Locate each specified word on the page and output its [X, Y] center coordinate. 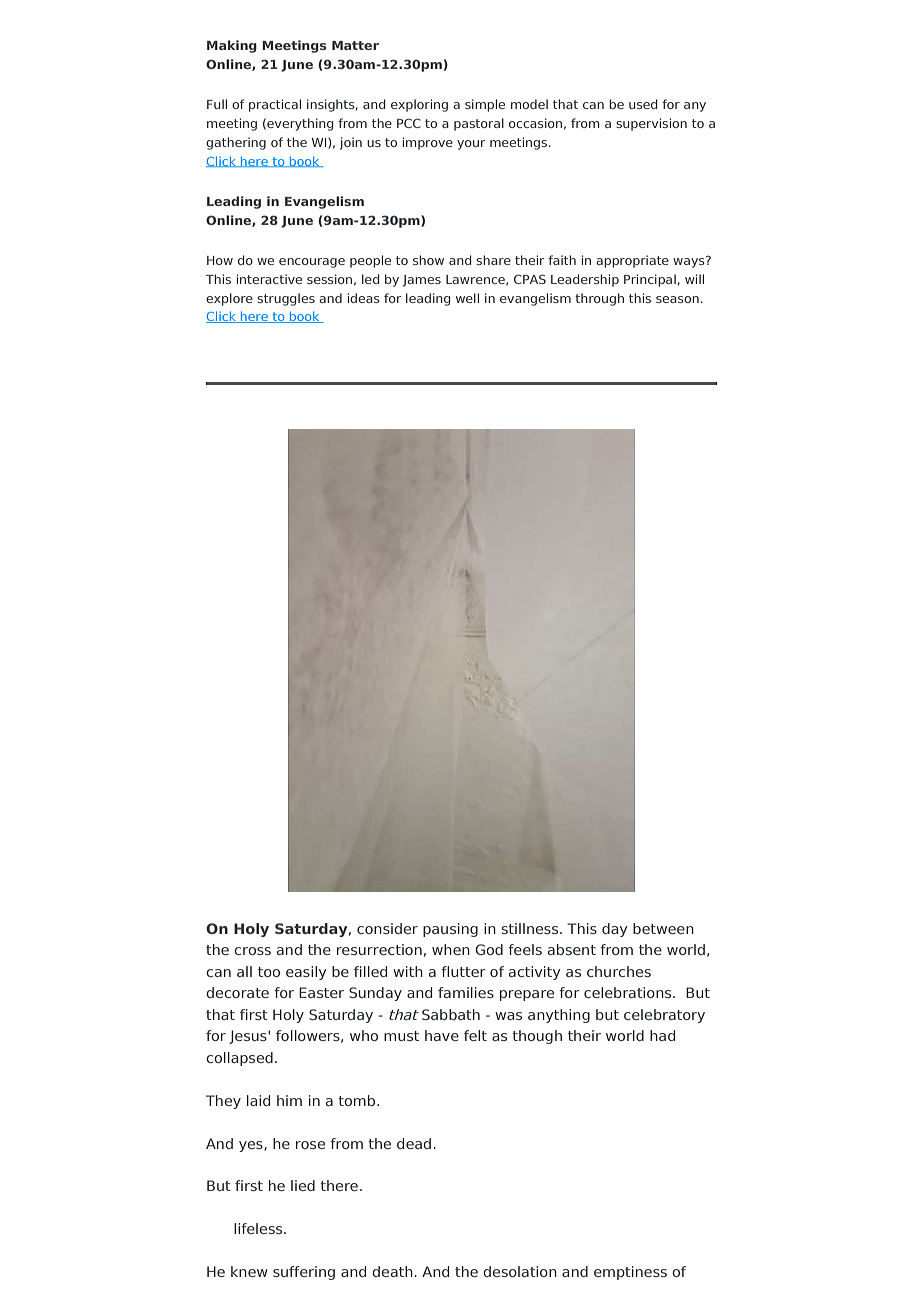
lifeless [259, 1228]
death [392, 1271]
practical [275, 105]
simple [485, 105]
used [643, 104]
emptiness [630, 1273]
